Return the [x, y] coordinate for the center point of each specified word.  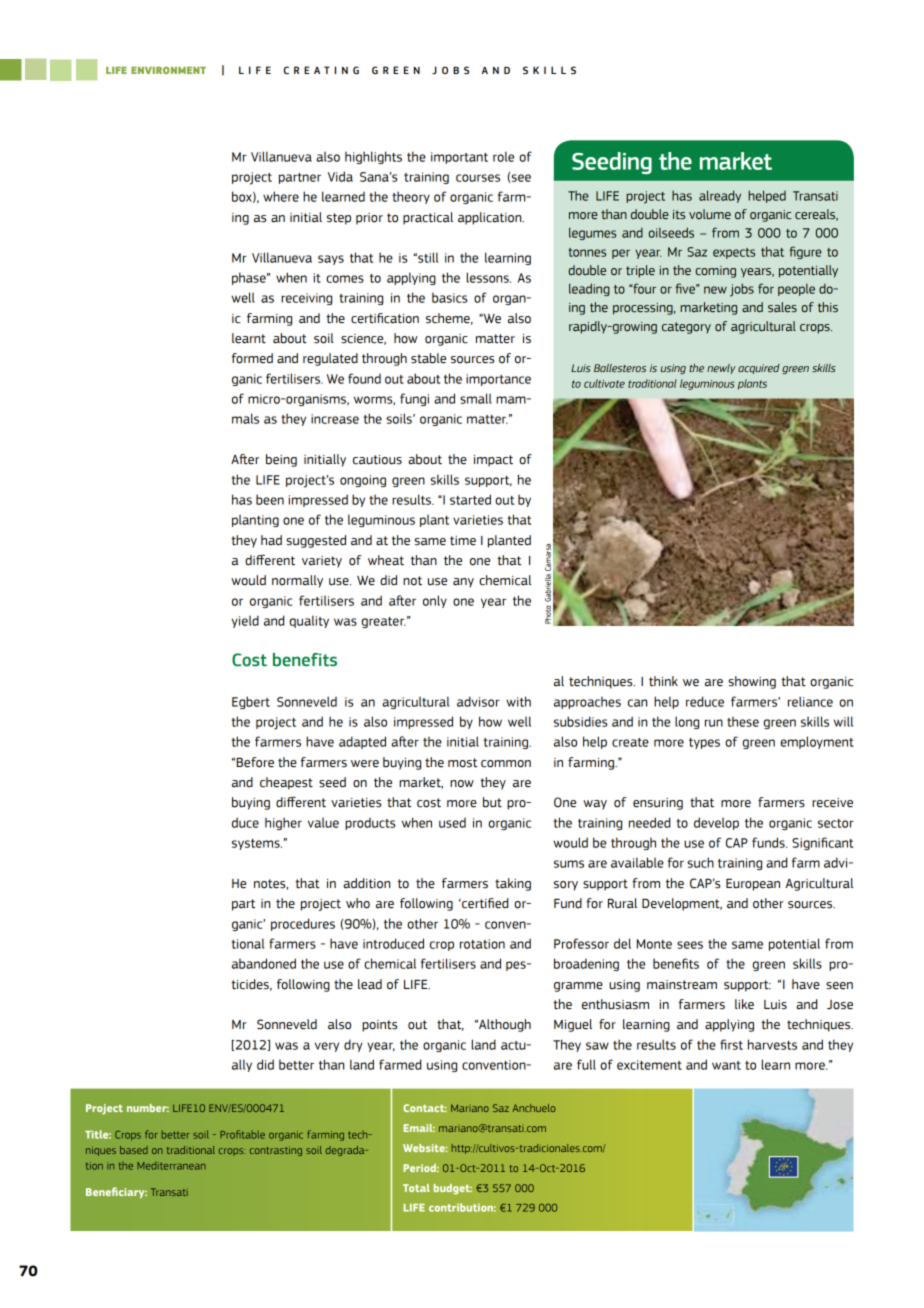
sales [782, 307]
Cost [249, 660]
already [720, 196]
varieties [478, 520]
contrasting [276, 1151]
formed [252, 358]
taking [513, 884]
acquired [759, 369]
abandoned [264, 963]
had [271, 540]
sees [690, 945]
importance [498, 380]
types [704, 743]
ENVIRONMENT [168, 70]
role [503, 156]
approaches [587, 703]
